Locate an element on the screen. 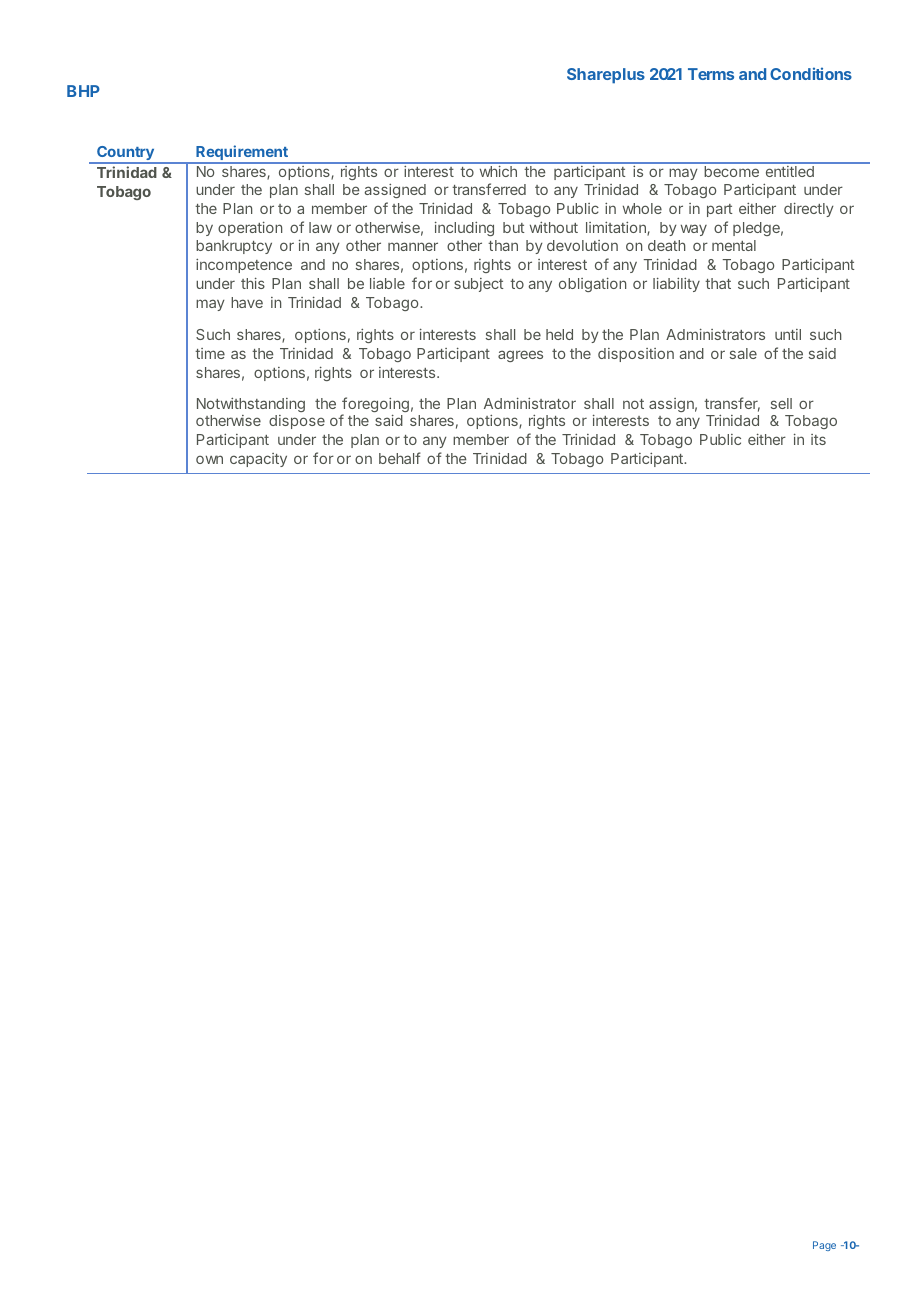 The width and height of the screenshot is (924, 1308). including is located at coordinates (464, 229).
